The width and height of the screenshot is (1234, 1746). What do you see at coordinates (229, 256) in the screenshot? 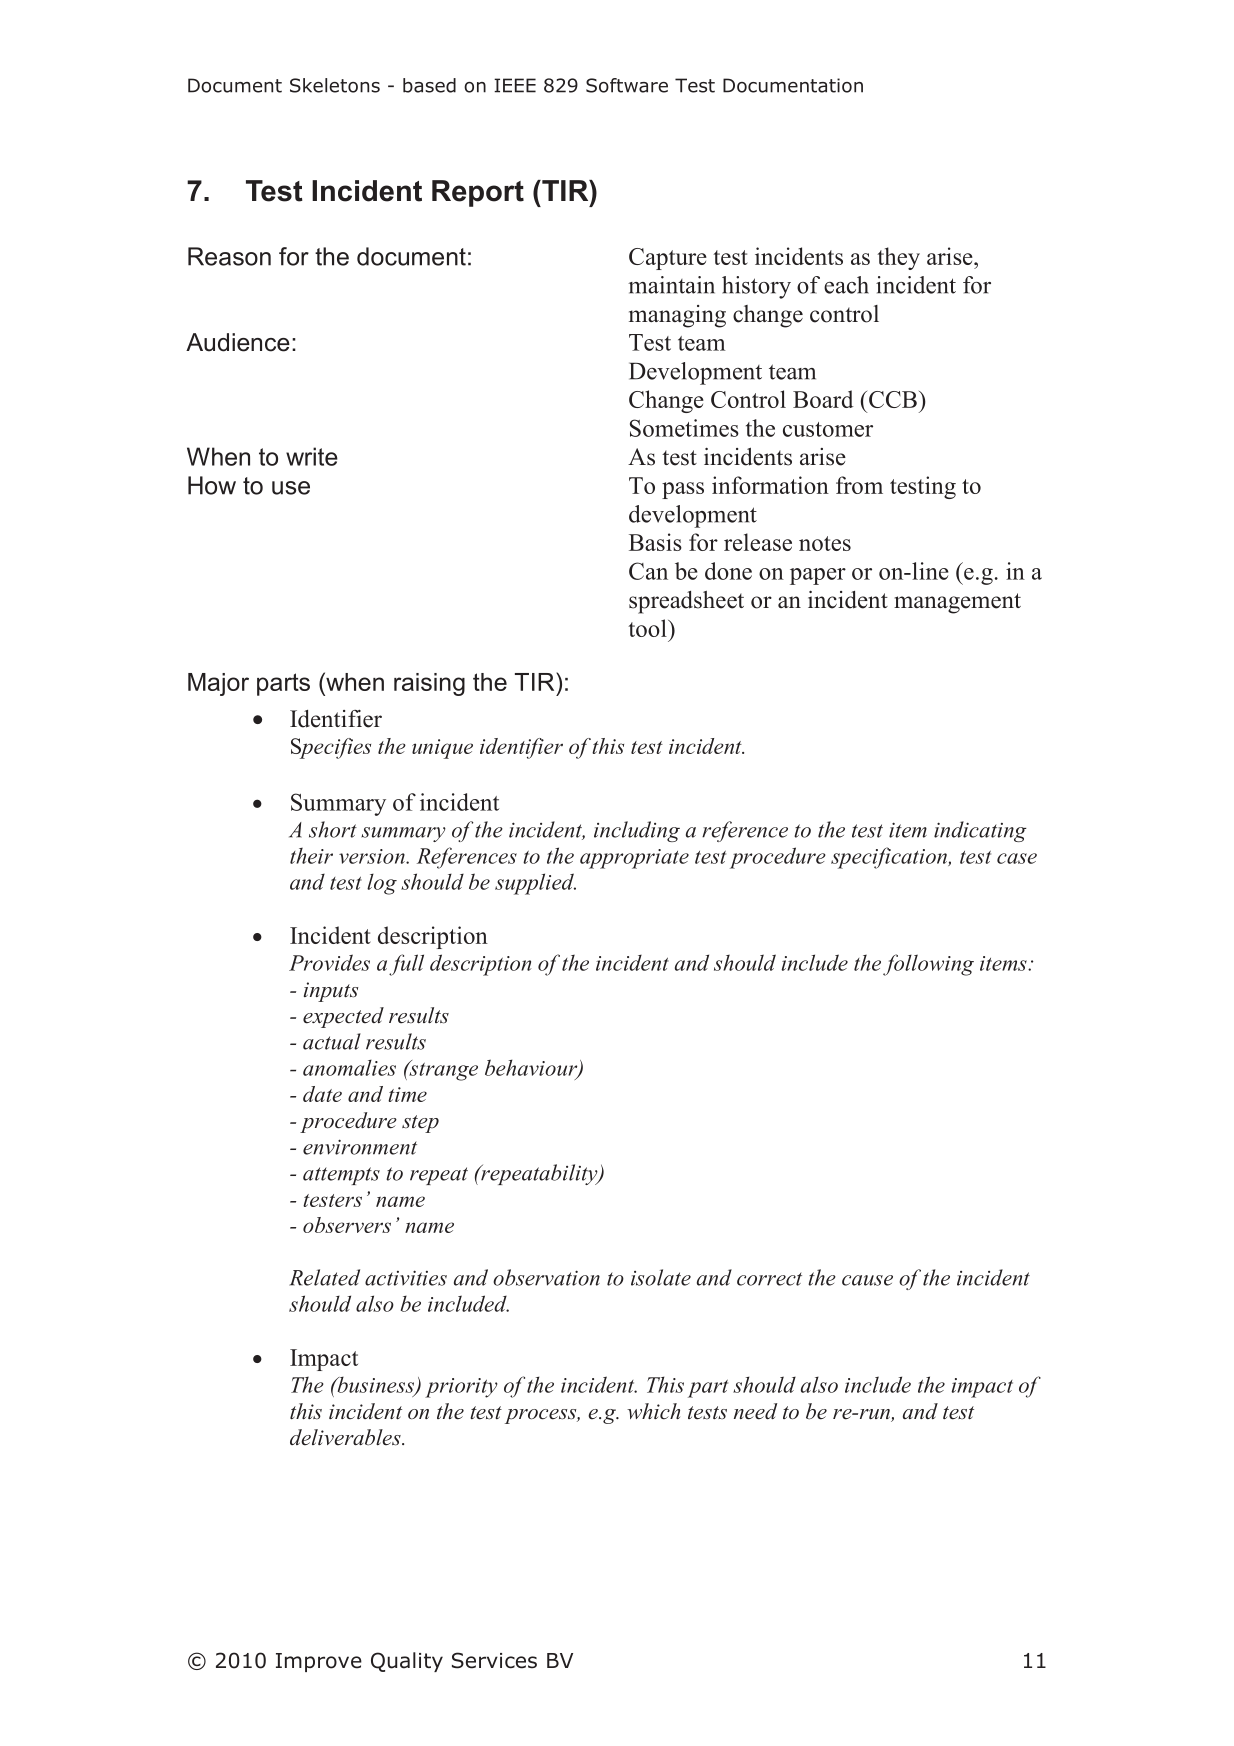
I see `Reason` at bounding box center [229, 256].
